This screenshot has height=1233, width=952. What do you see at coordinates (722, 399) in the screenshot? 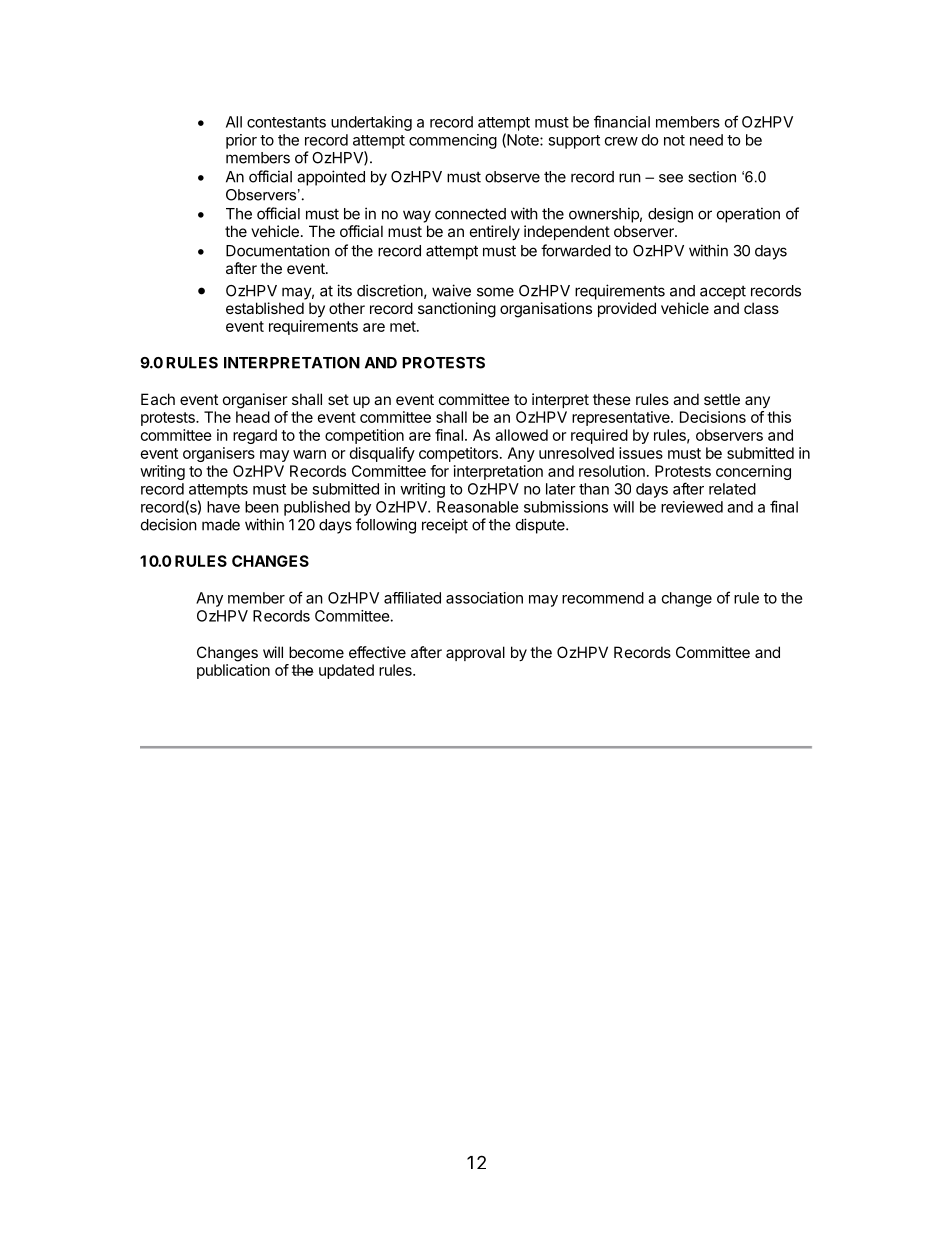
I see `settle` at bounding box center [722, 399].
